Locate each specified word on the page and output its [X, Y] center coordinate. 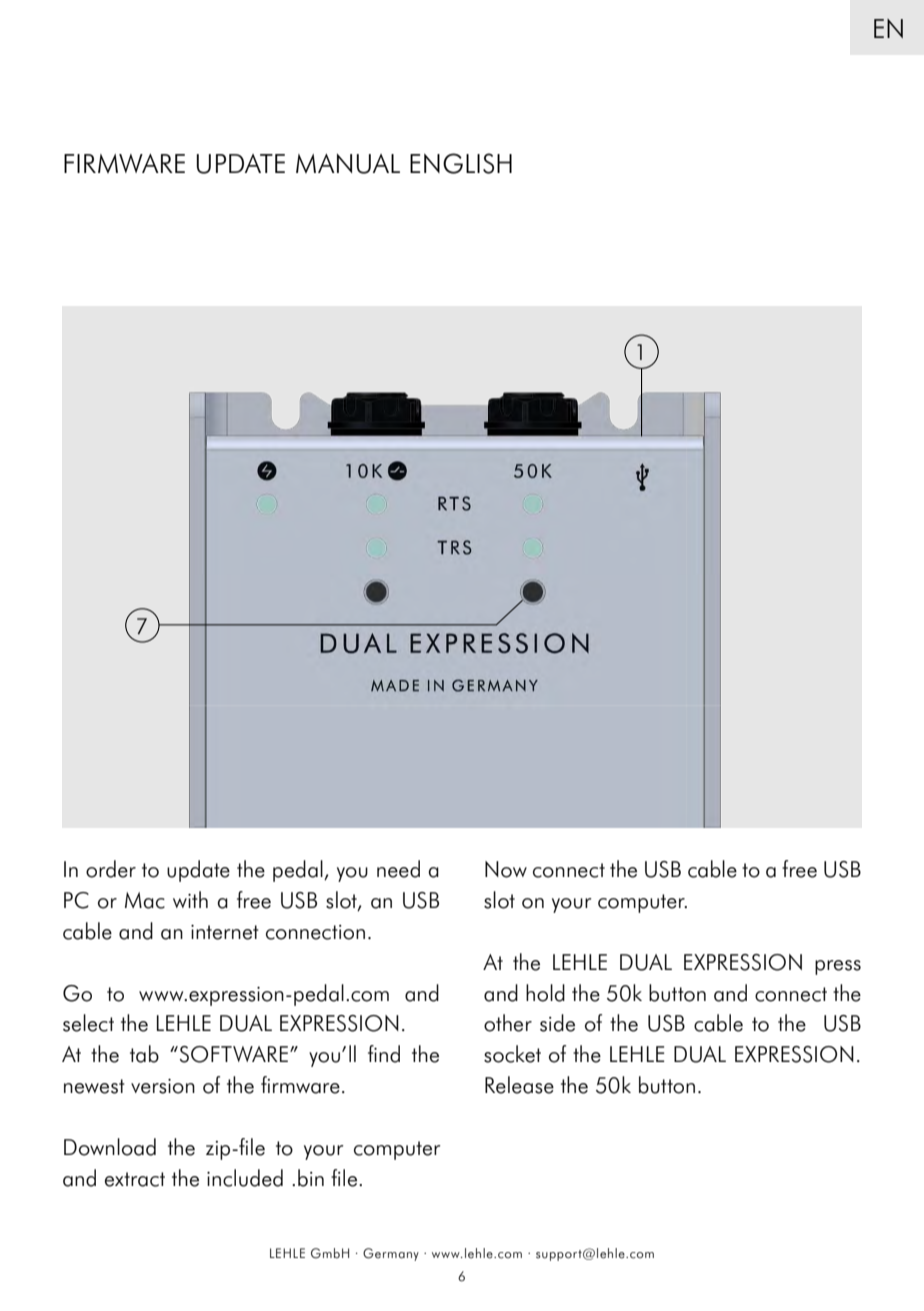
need [398, 869]
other [508, 1023]
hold [545, 993]
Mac [145, 900]
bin [311, 1178]
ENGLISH [461, 163]
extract [135, 1179]
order [111, 869]
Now [506, 869]
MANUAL [348, 164]
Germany [391, 1254]
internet [225, 932]
